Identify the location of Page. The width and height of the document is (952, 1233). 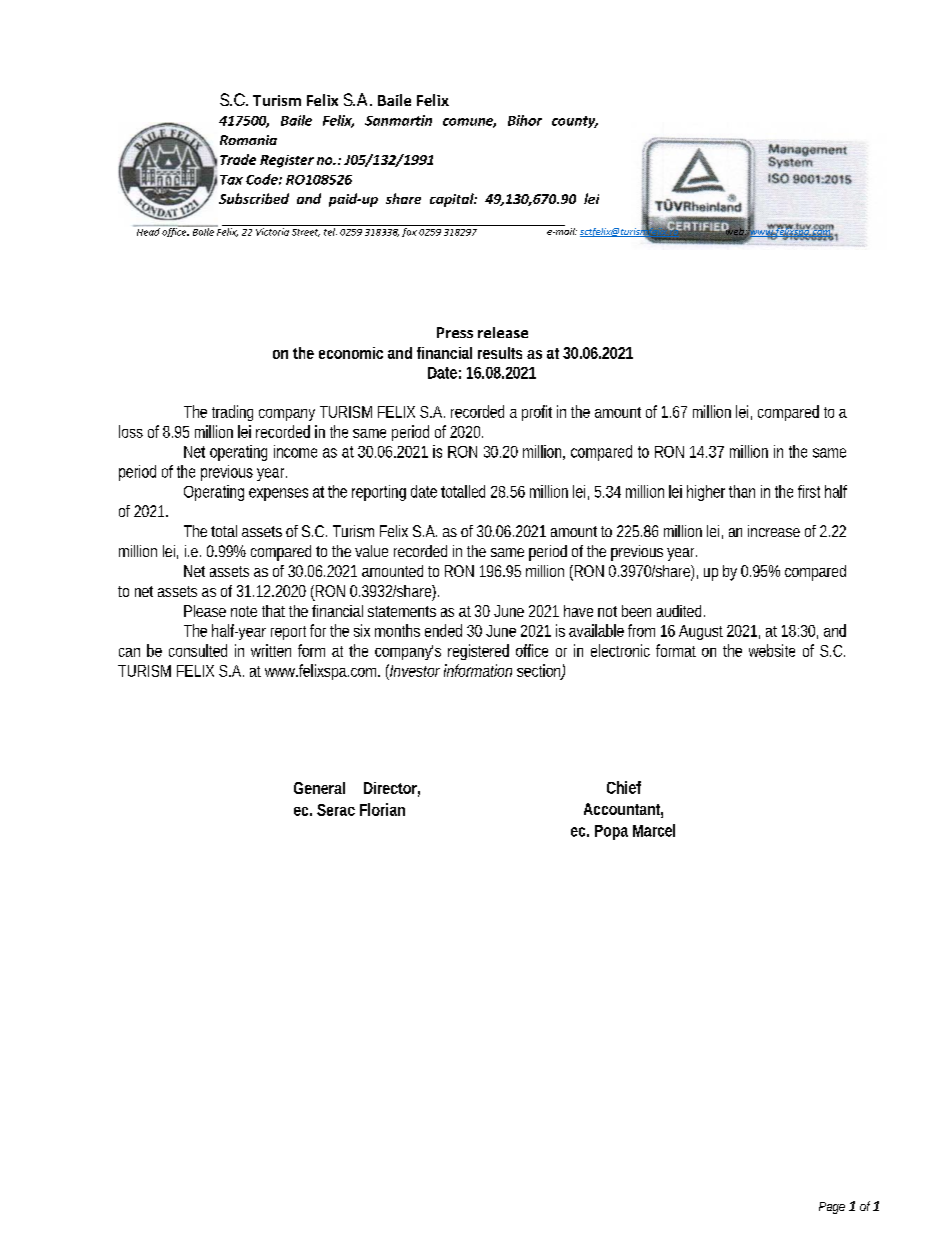
(832, 1208).
